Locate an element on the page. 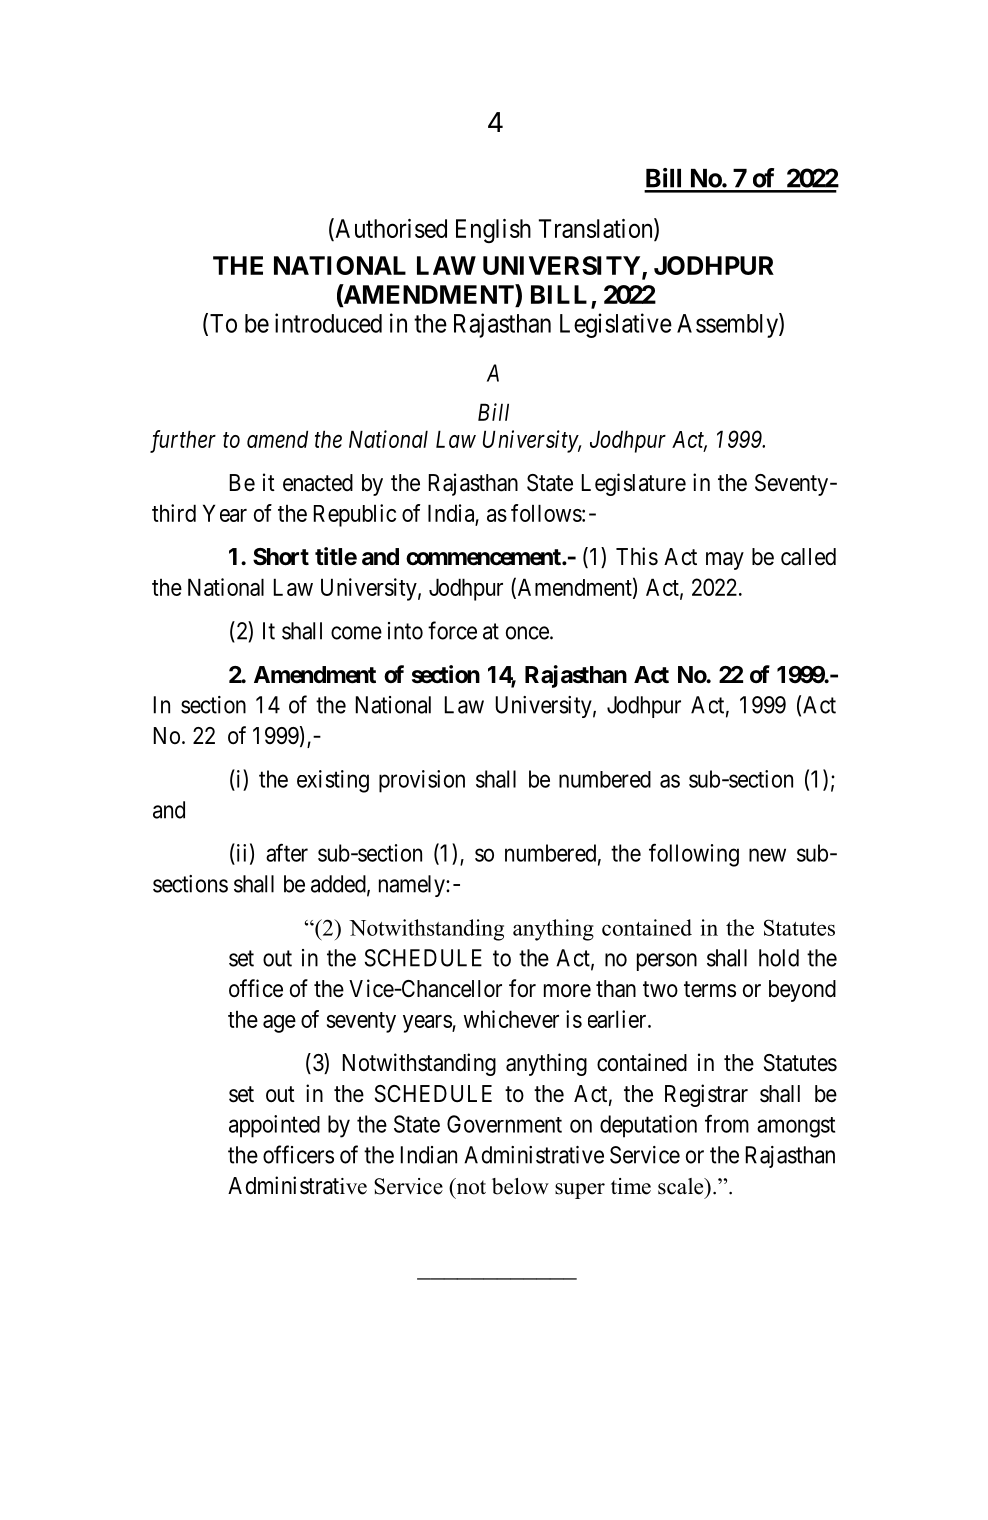 The image size is (988, 1520). introduced is located at coordinates (328, 323).
